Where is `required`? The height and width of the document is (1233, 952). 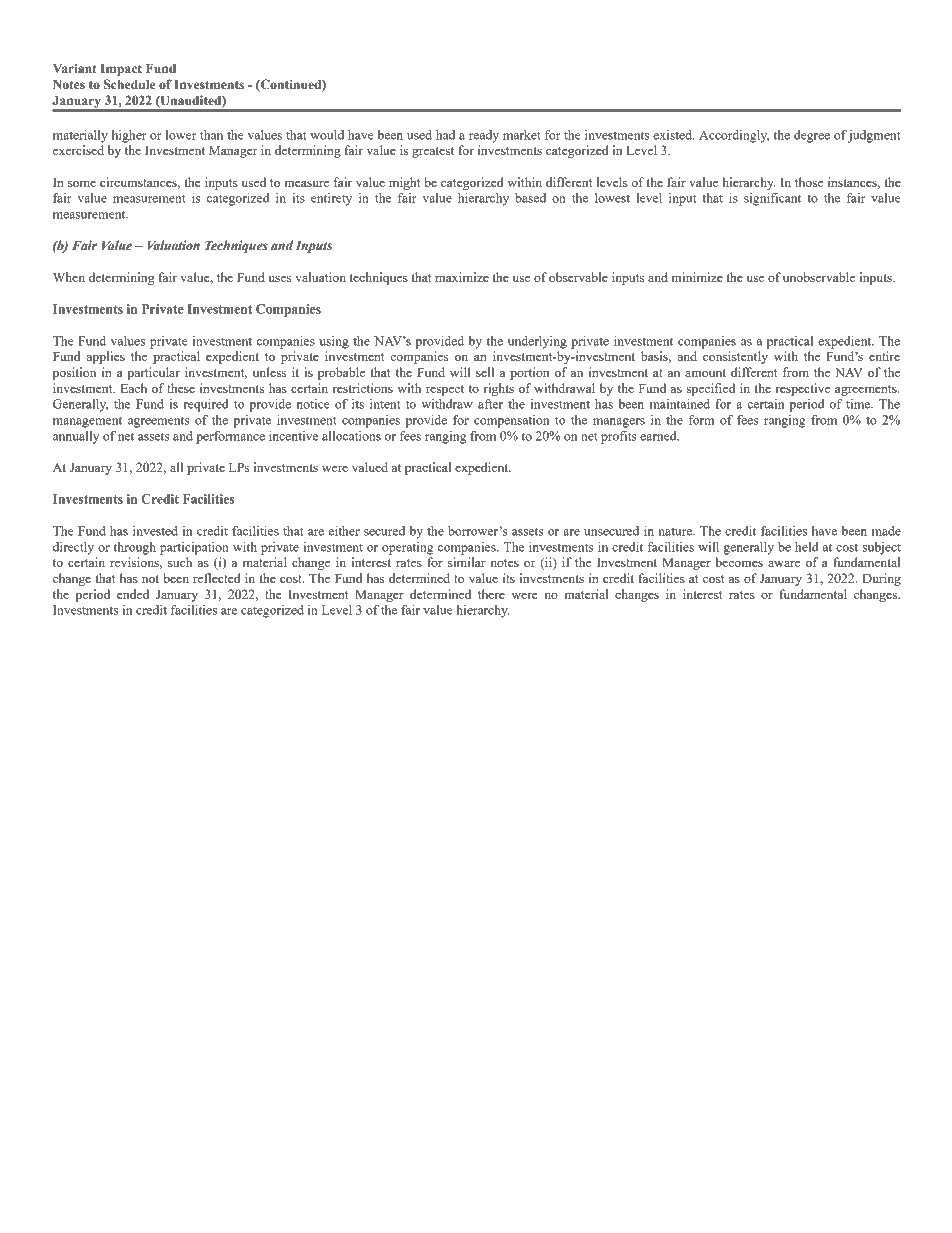
required is located at coordinates (206, 405).
